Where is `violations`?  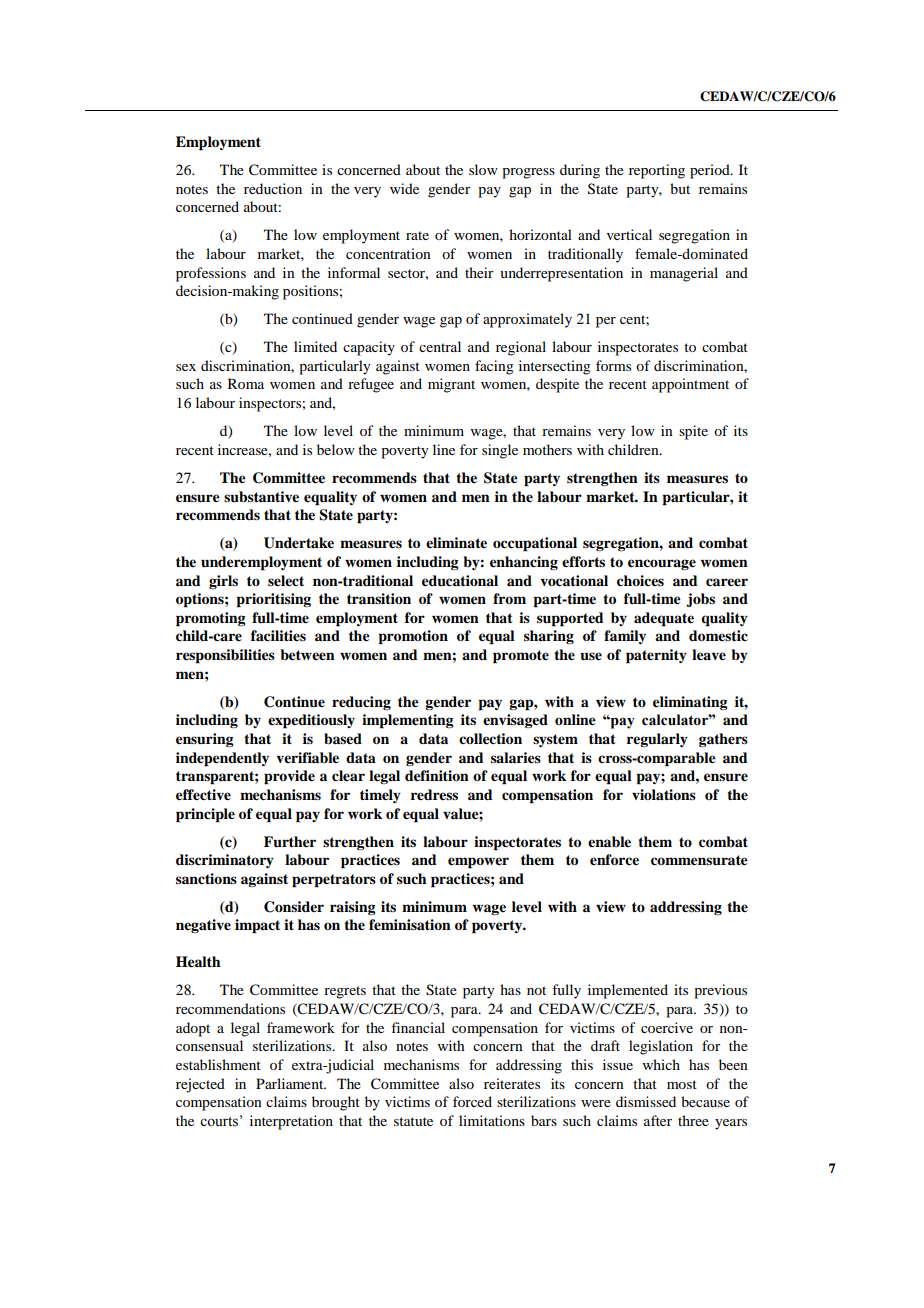 violations is located at coordinates (664, 794).
